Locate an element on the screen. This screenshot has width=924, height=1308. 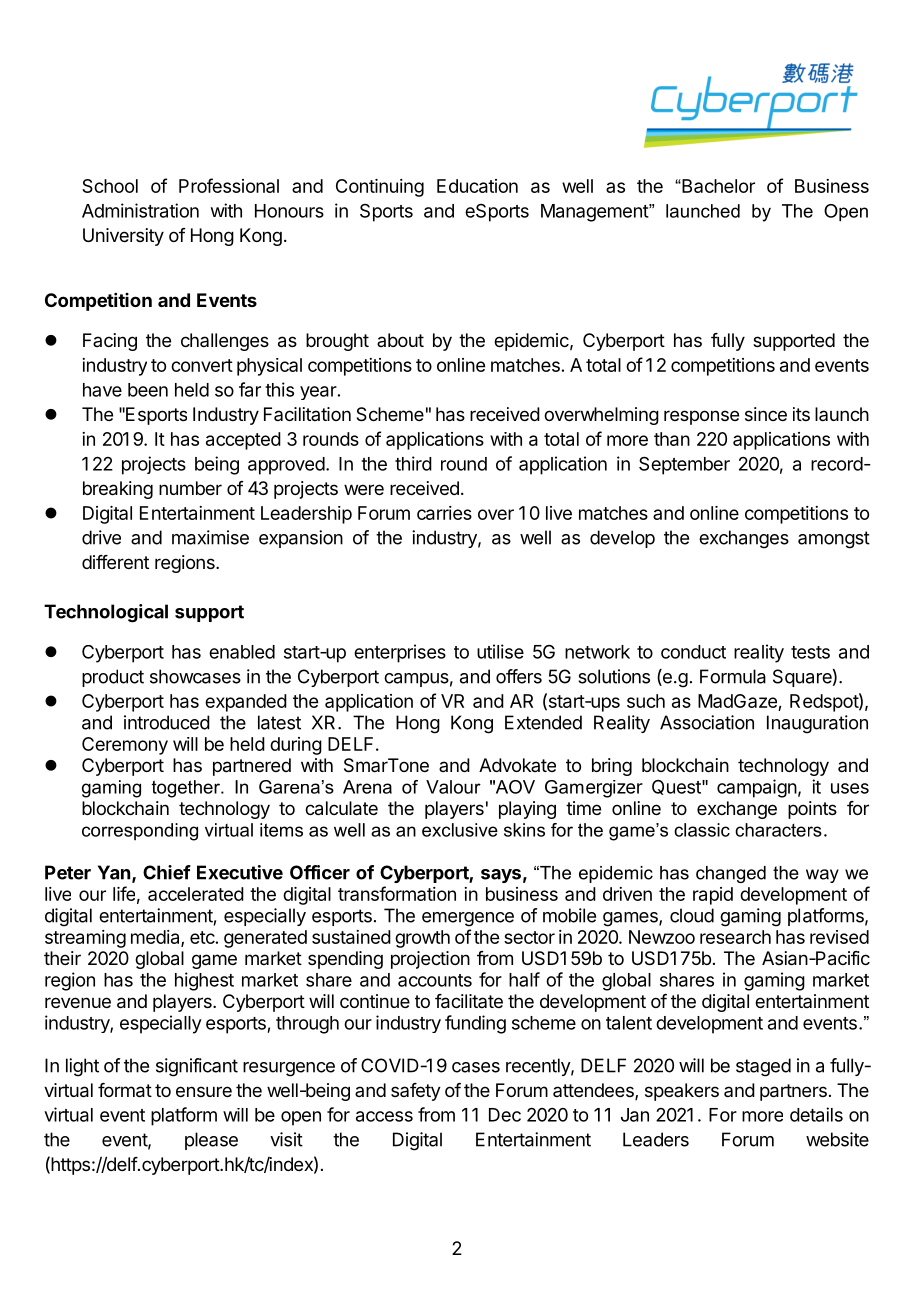
corresponding is located at coordinates (140, 832).
